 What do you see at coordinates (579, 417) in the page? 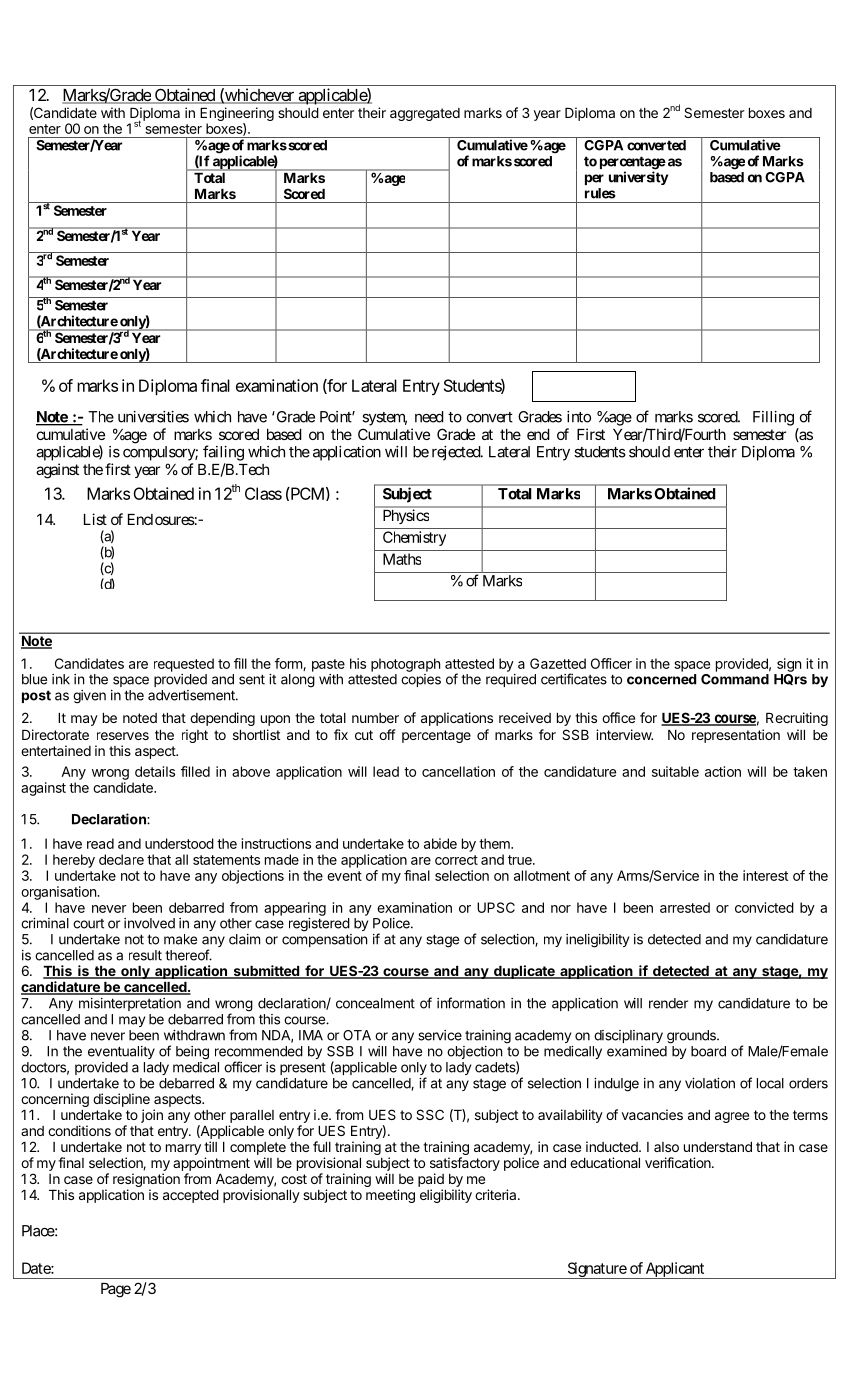
I see `into` at bounding box center [579, 417].
